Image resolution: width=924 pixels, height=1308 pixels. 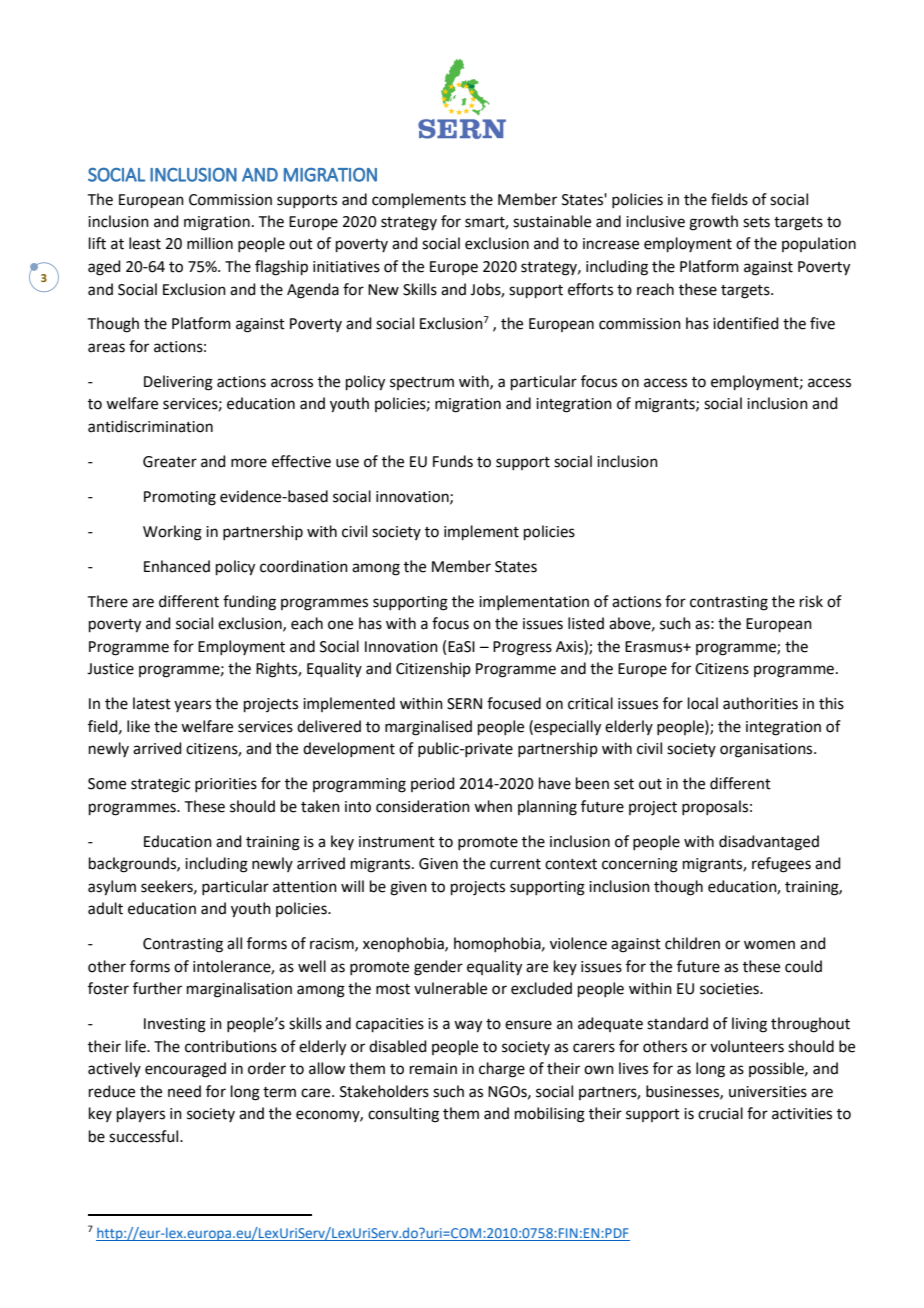 I want to click on asylum, so click(x=112, y=888).
